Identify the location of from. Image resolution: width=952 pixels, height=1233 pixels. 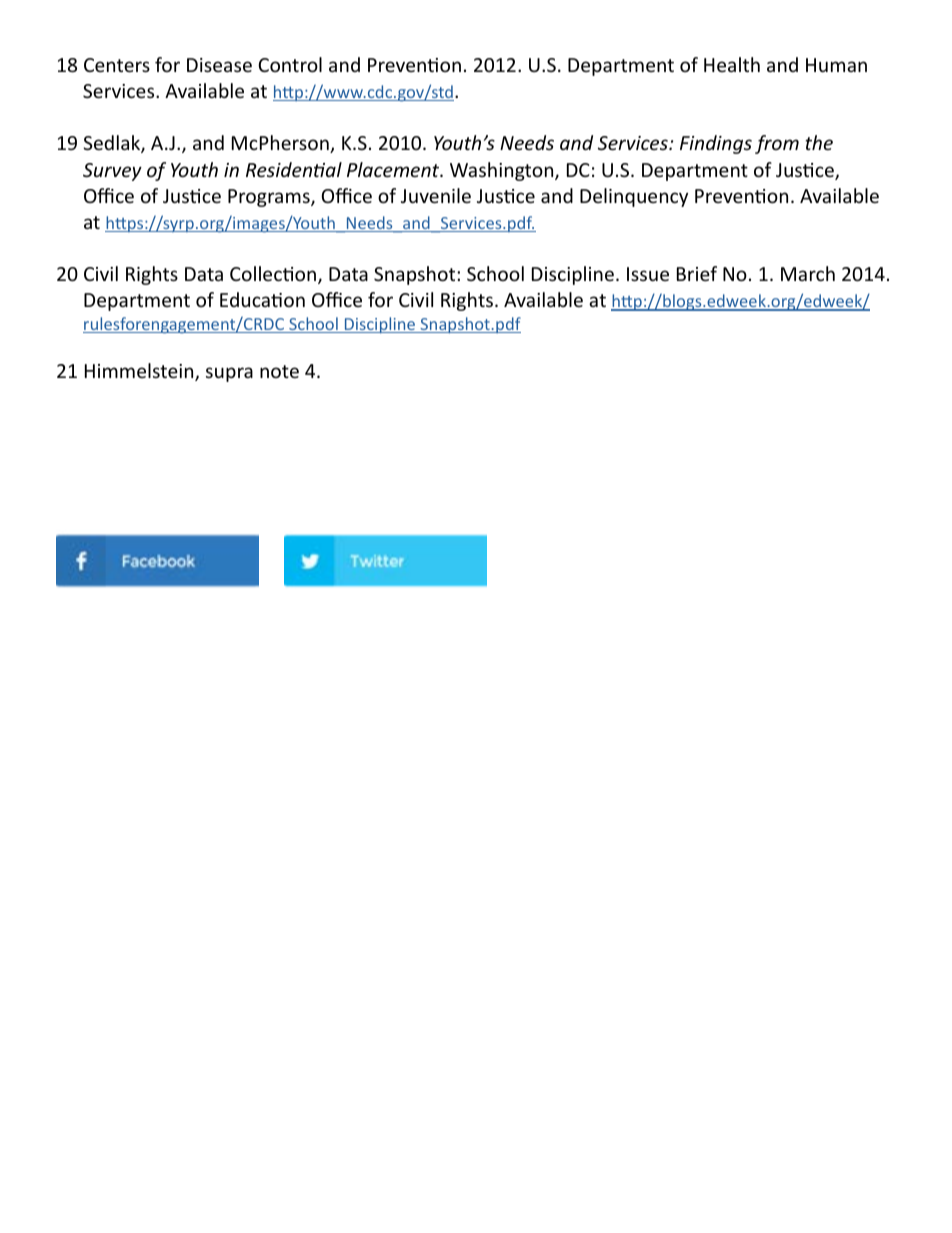
(777, 144).
